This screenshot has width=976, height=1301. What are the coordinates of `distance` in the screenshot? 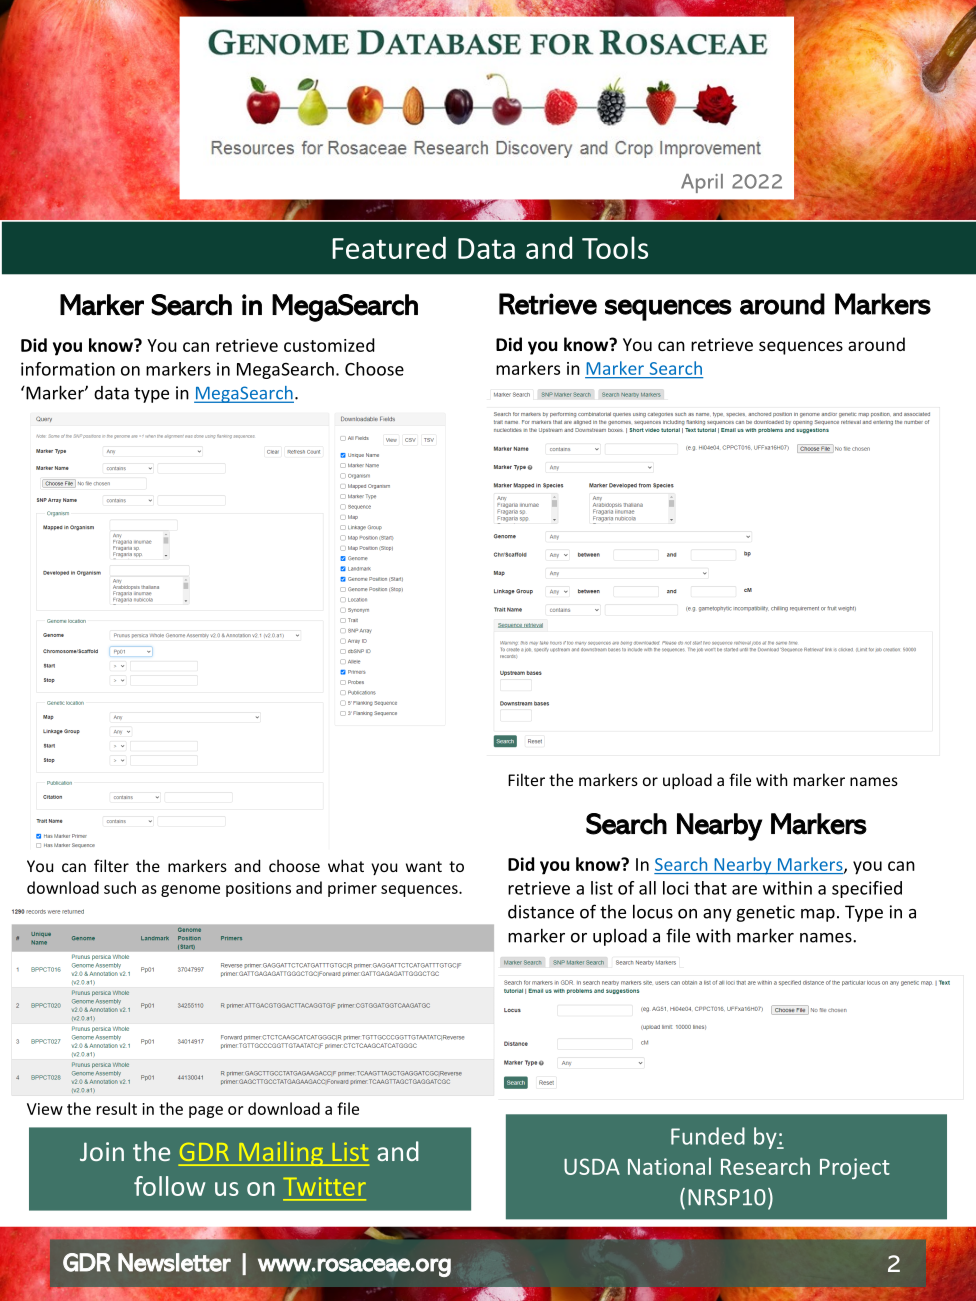 It's located at (541, 912).
